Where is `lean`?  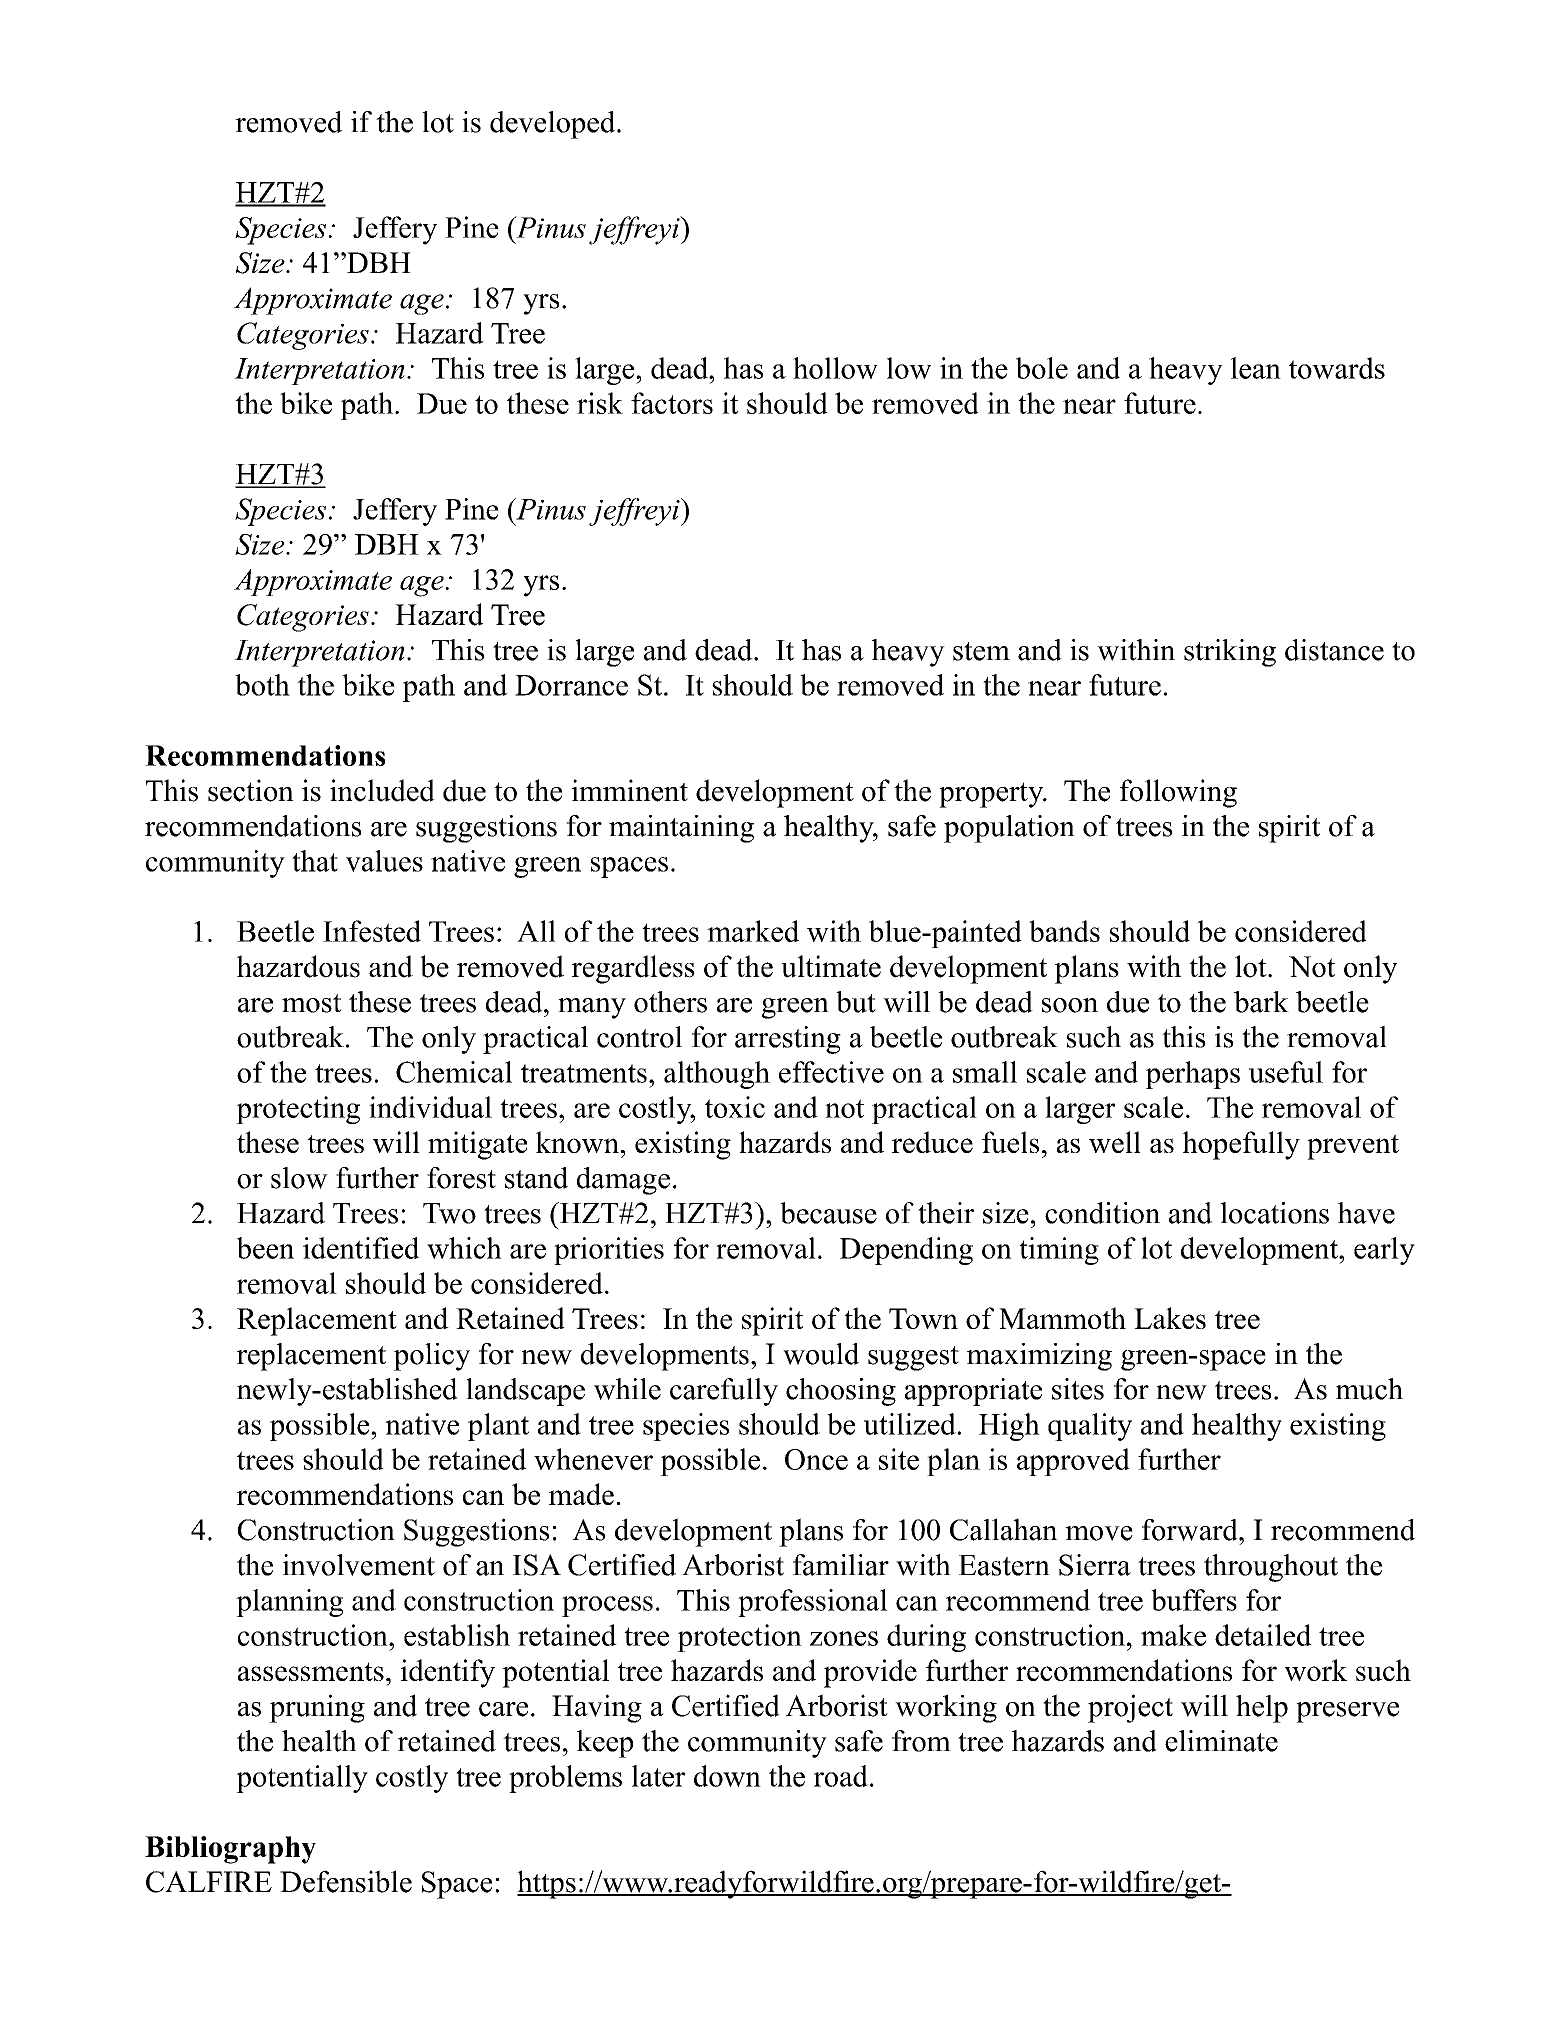 lean is located at coordinates (1256, 368).
